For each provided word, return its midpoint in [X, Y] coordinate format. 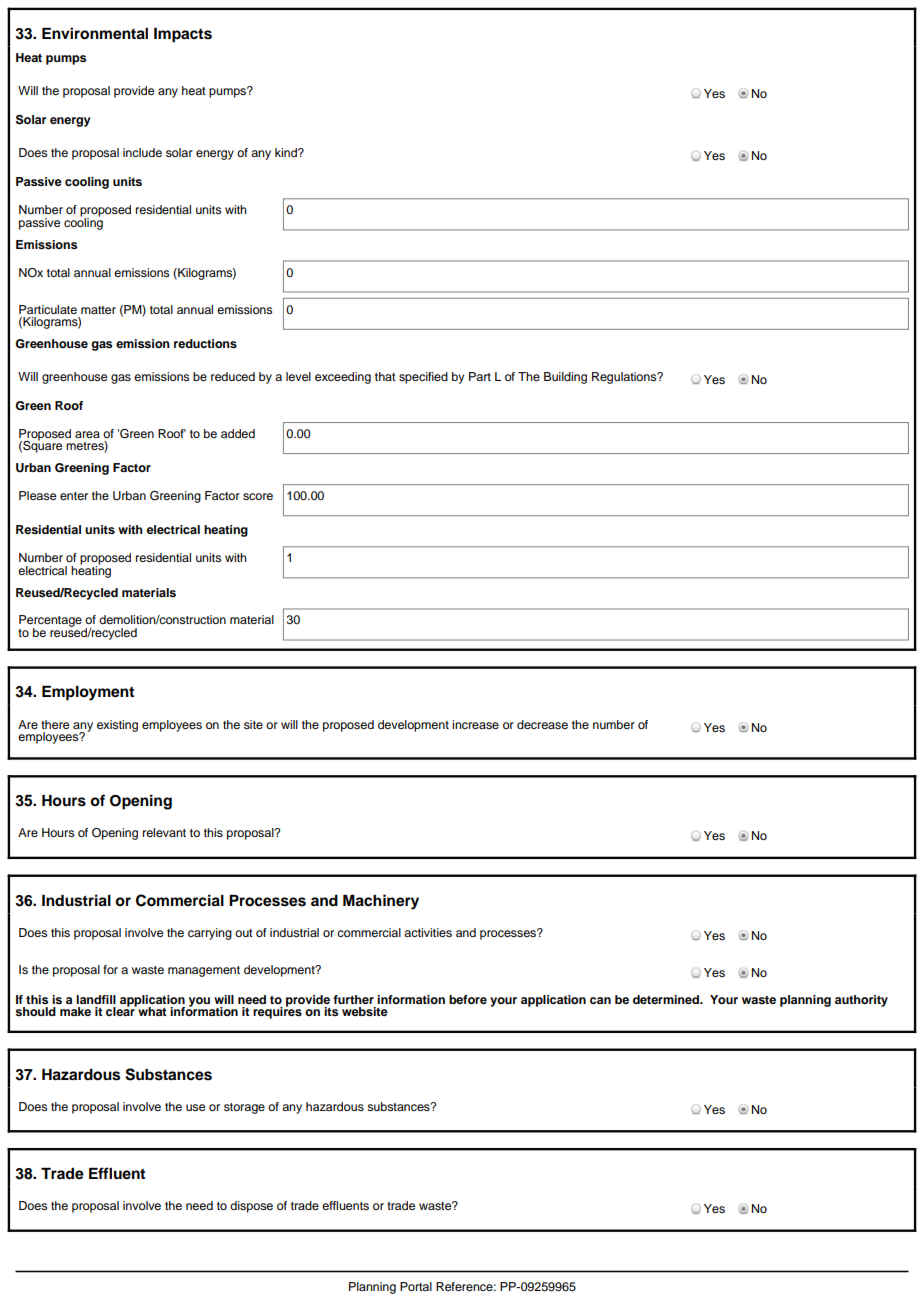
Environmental [95, 33]
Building [565, 378]
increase [475, 724]
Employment [88, 693]
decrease [542, 724]
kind [287, 152]
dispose [251, 1207]
